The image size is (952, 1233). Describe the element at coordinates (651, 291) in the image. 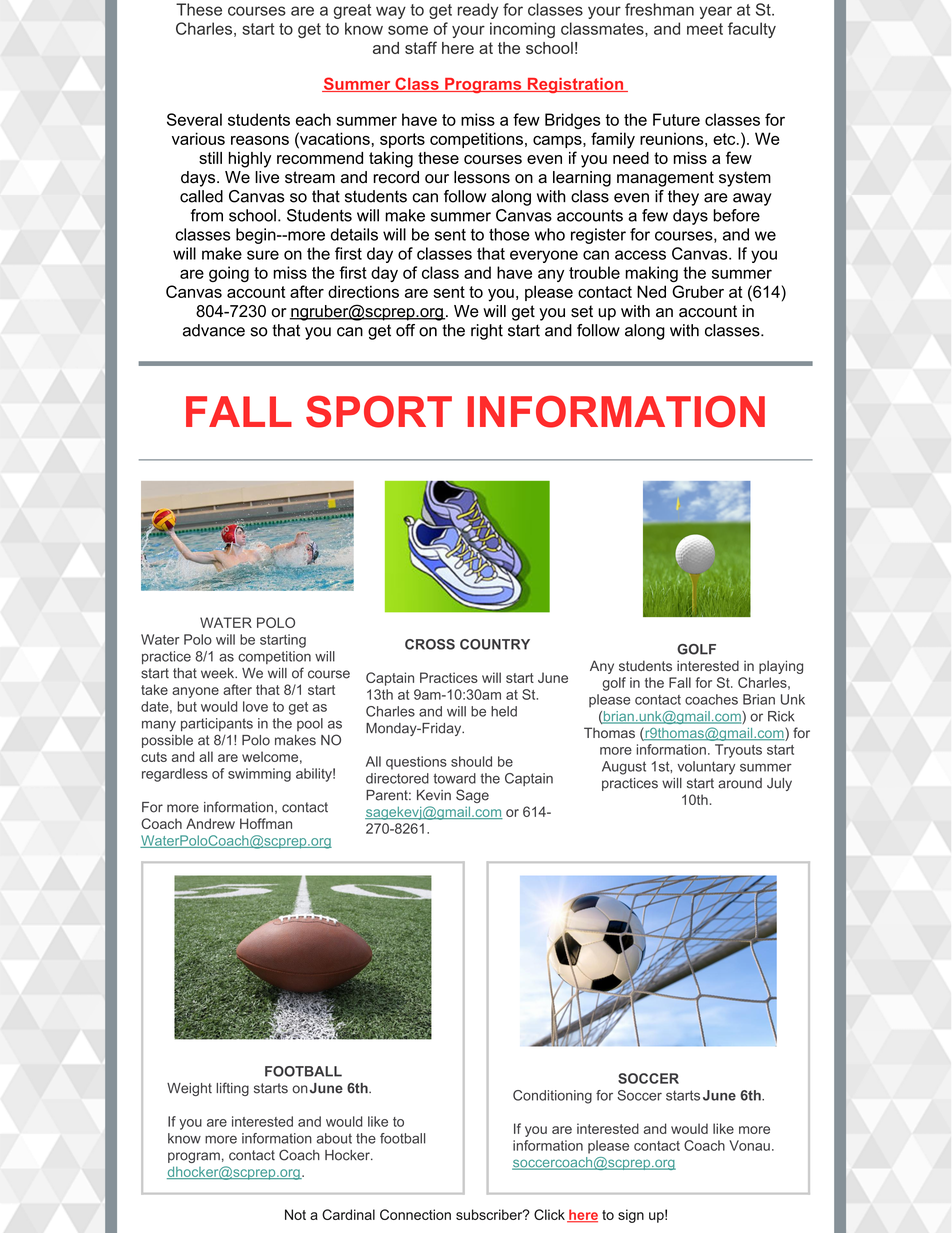

I see `Ned` at that location.
